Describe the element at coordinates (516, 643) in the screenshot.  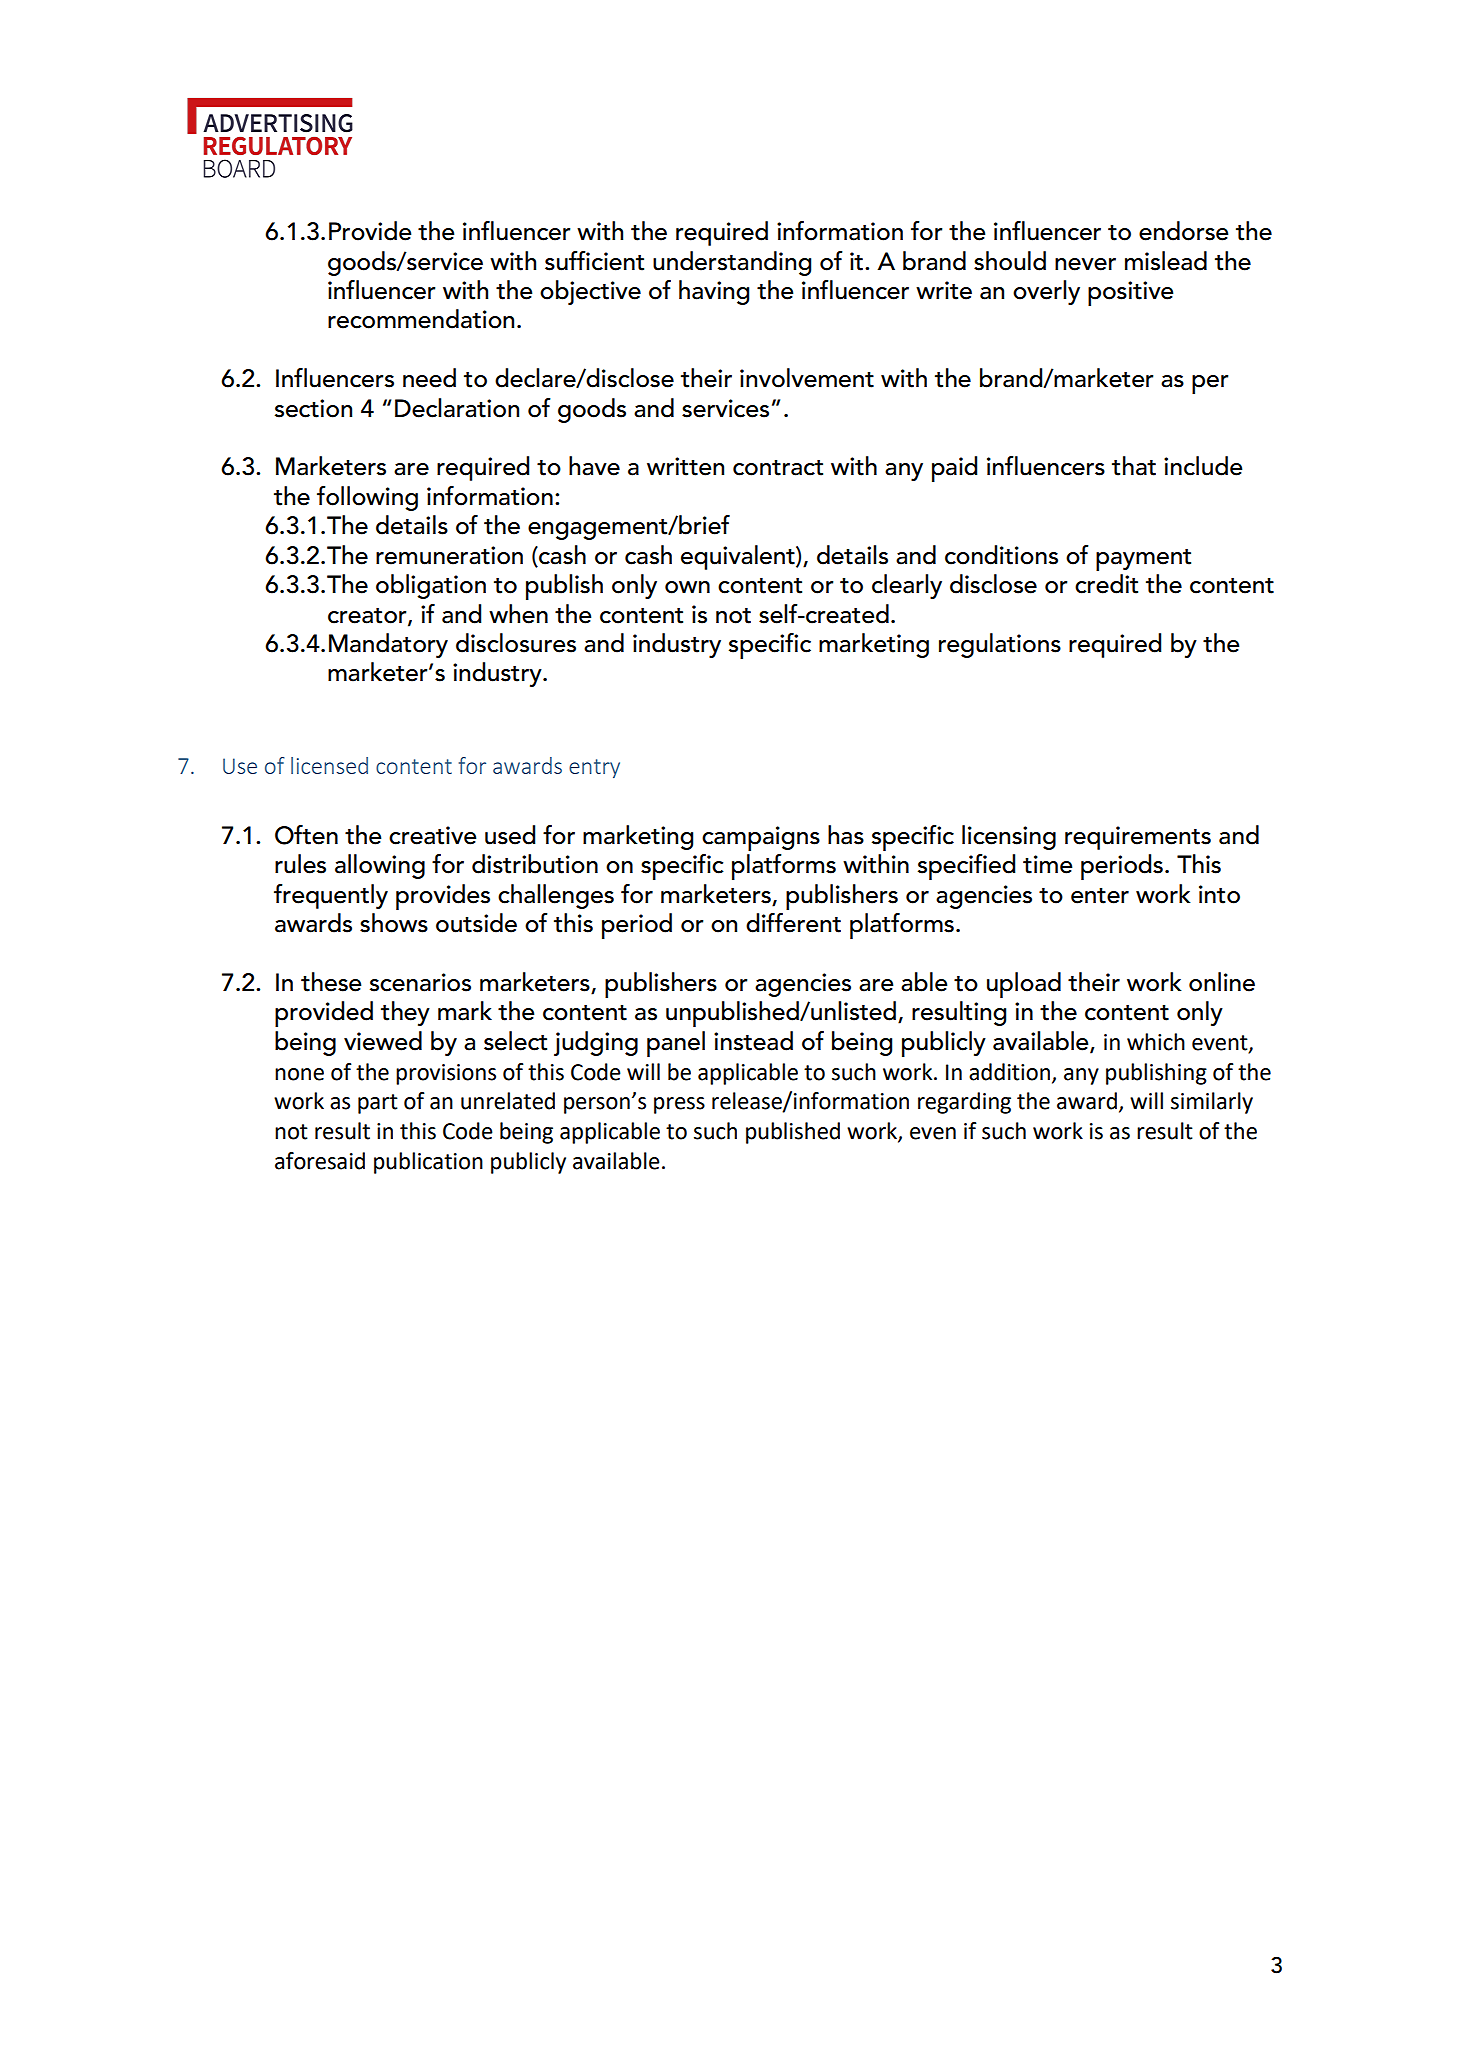
I see `disclosures` at that location.
